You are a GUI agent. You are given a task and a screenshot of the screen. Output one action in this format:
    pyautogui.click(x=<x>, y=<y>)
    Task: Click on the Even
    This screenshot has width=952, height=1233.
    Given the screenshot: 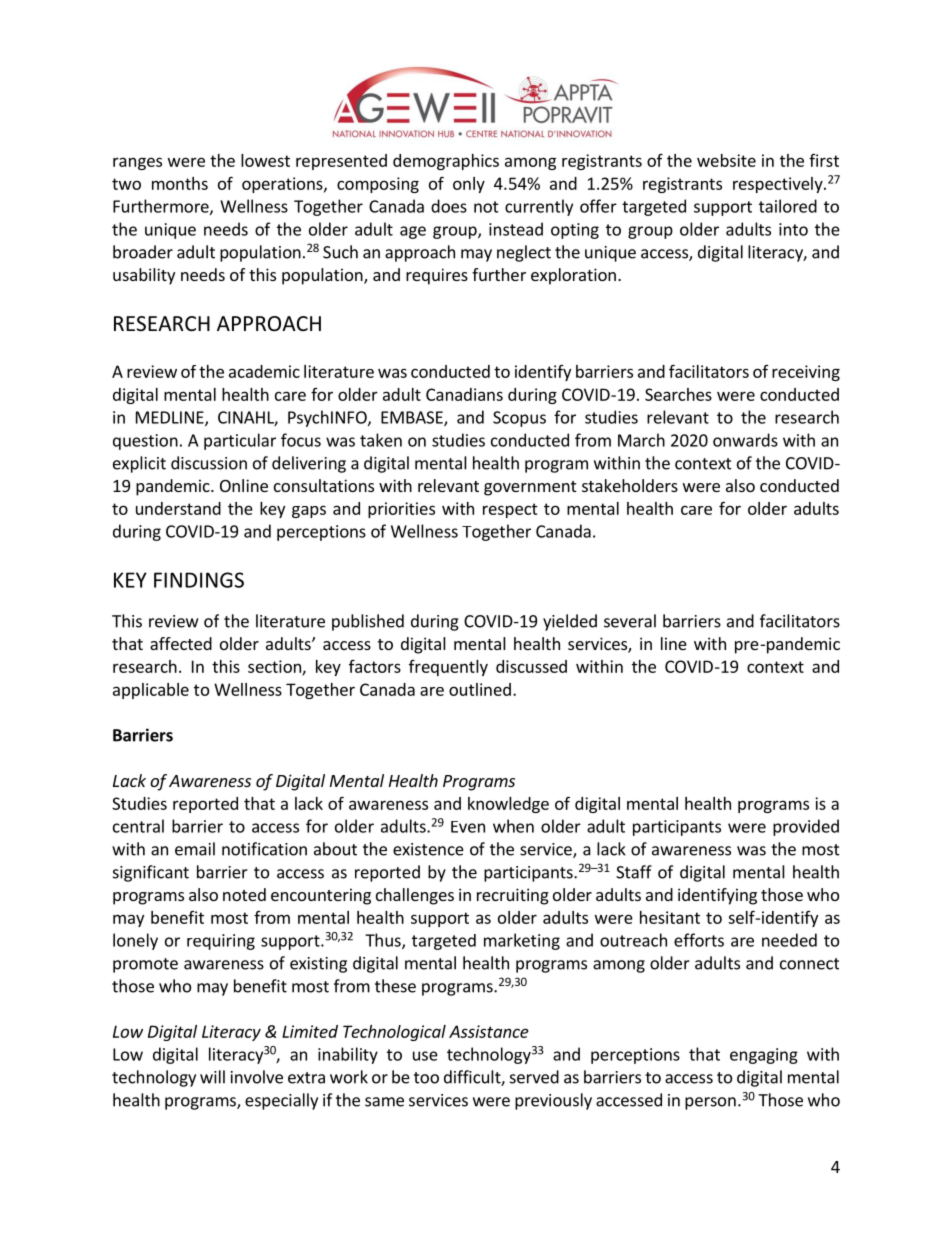 What is the action you would take?
    pyautogui.click(x=468, y=827)
